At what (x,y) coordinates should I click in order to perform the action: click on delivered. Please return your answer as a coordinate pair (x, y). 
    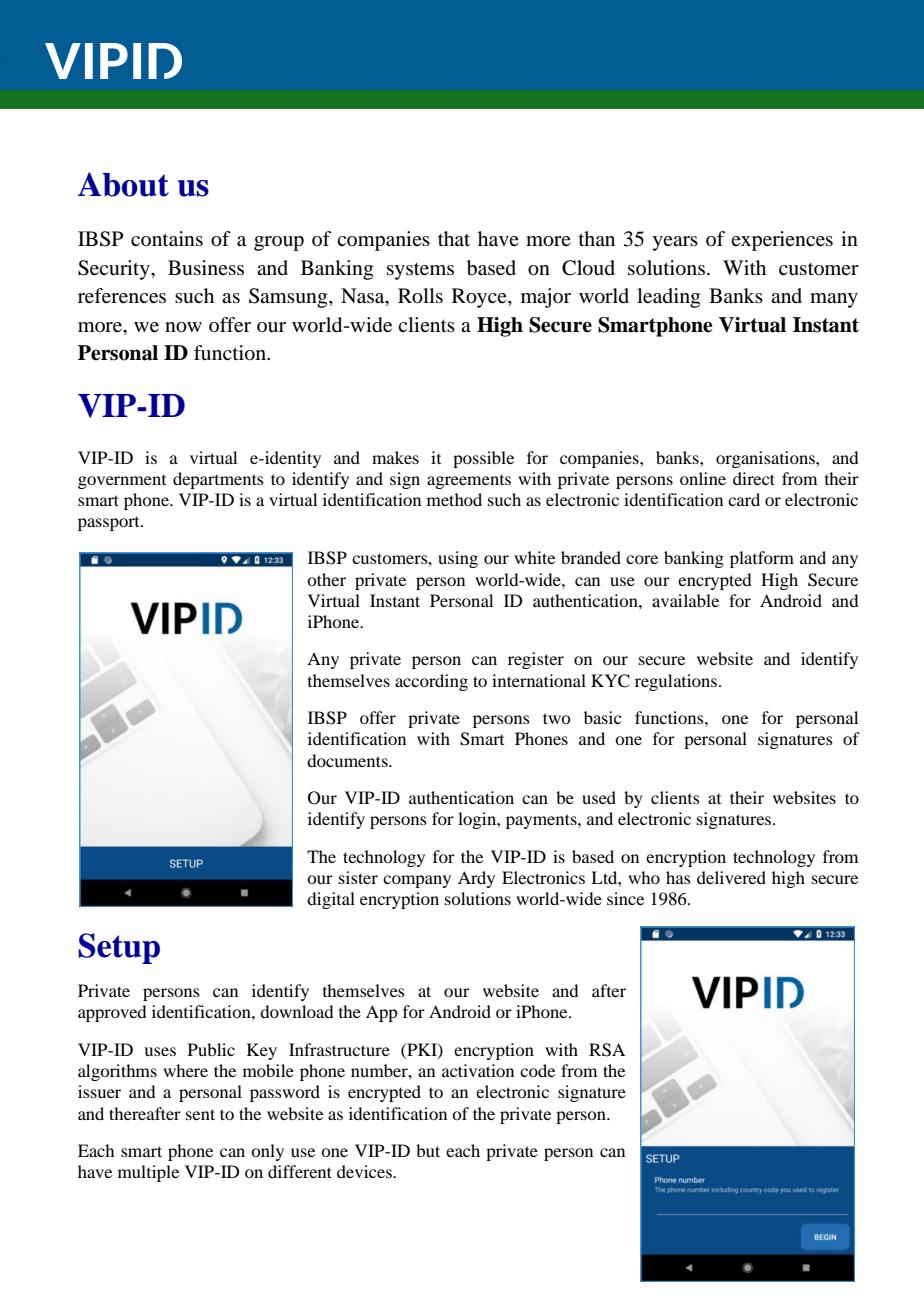
    Looking at the image, I should click on (731, 877).
